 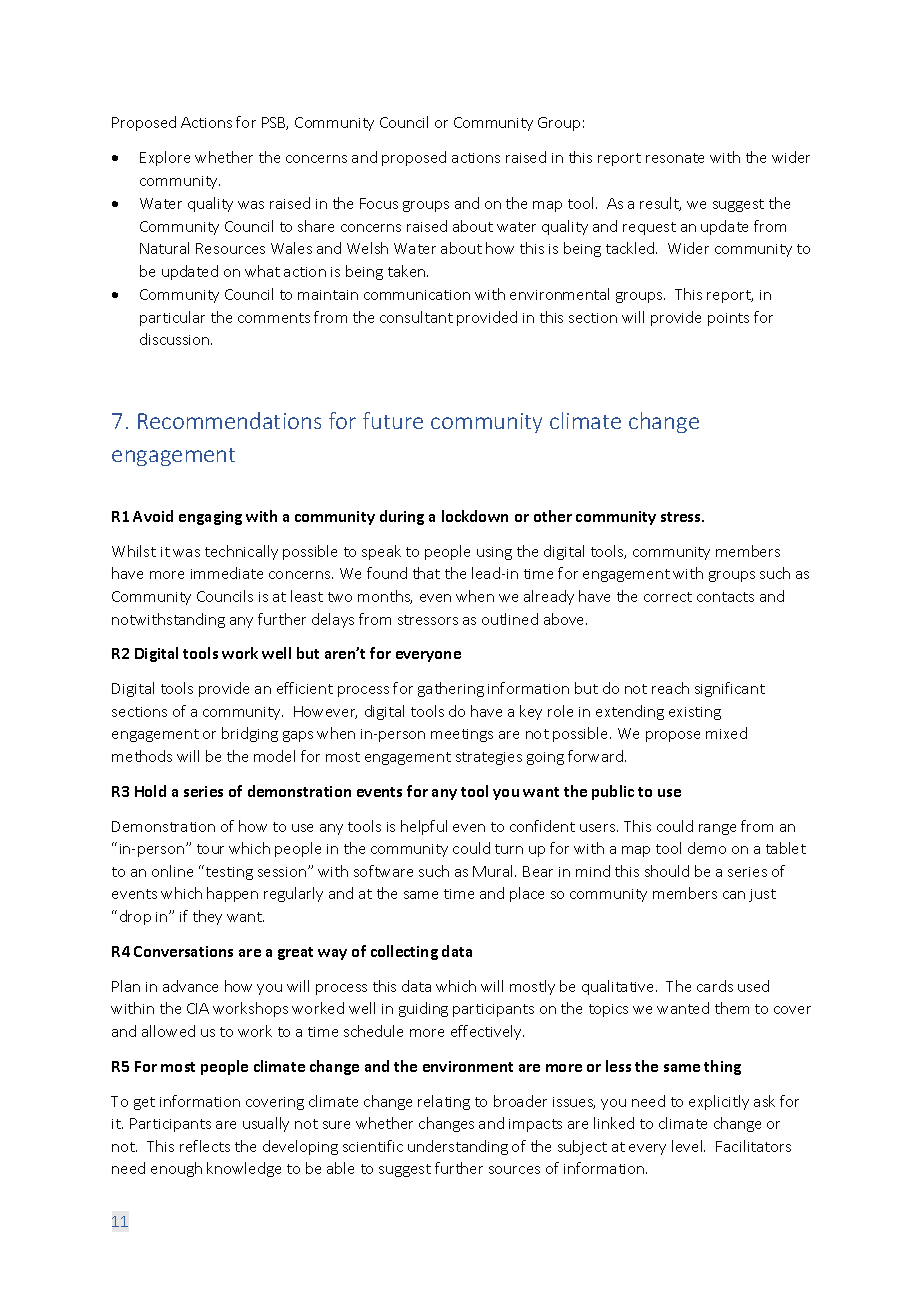 I want to click on happen, so click(x=232, y=894).
